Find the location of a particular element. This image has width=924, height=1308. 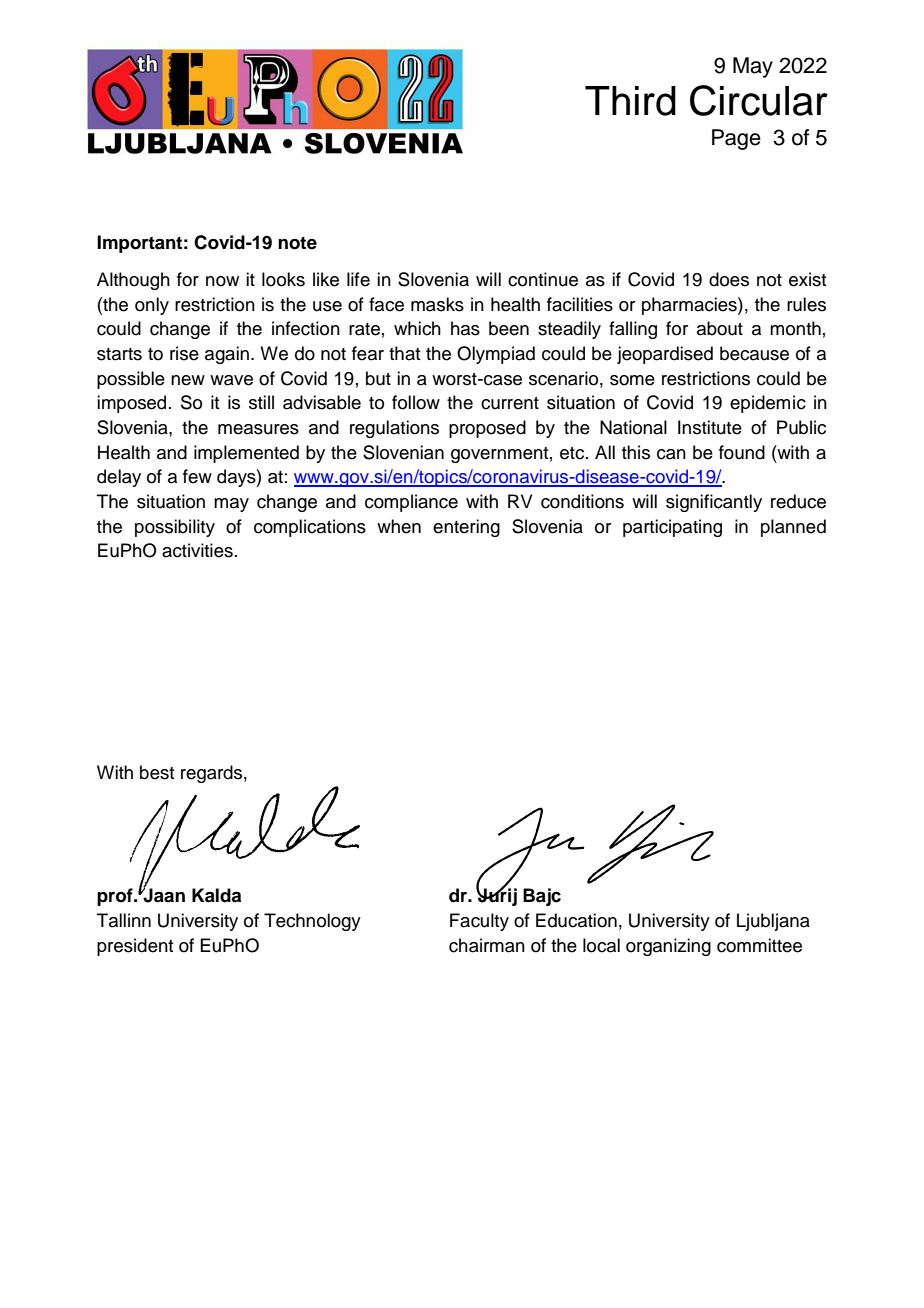

Third is located at coordinates (630, 101).
